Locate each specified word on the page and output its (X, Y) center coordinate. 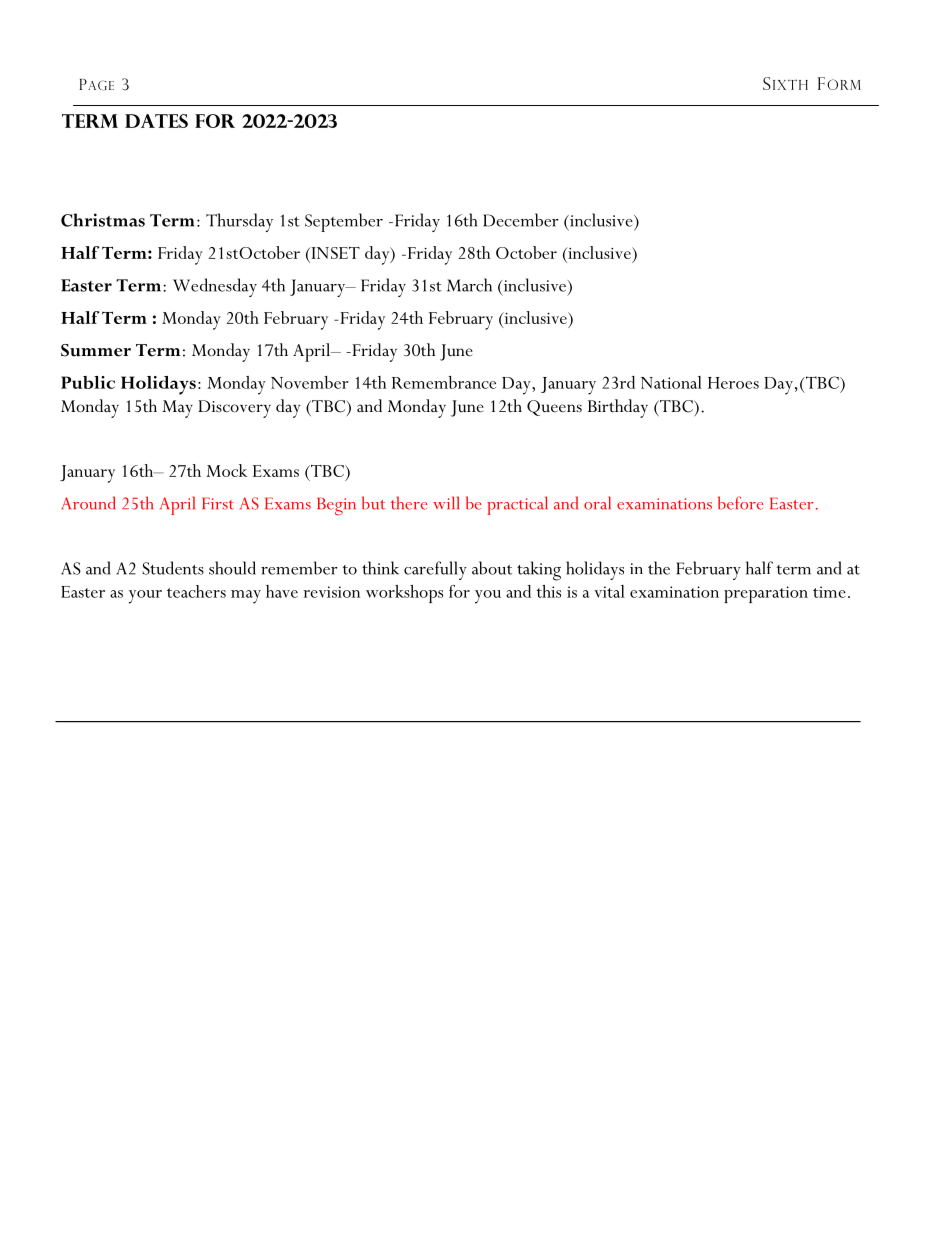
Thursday (239, 222)
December (521, 220)
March (469, 285)
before (741, 503)
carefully (435, 570)
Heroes (733, 383)
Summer (96, 350)
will (446, 502)
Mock (226, 470)
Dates (156, 121)
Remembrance (444, 382)
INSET (334, 254)
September (344, 222)
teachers (196, 591)
